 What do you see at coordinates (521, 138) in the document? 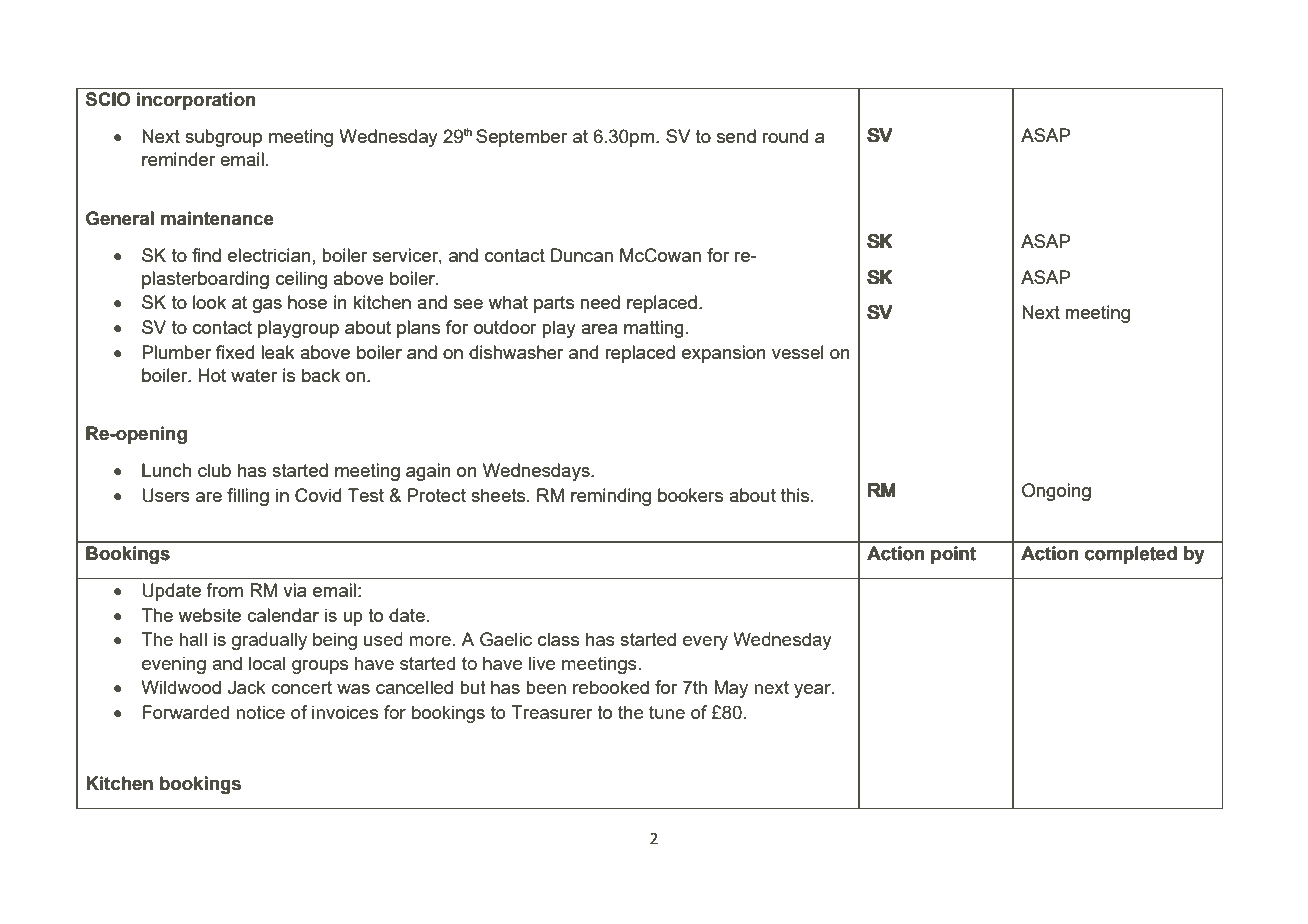
I see `September` at bounding box center [521, 138].
